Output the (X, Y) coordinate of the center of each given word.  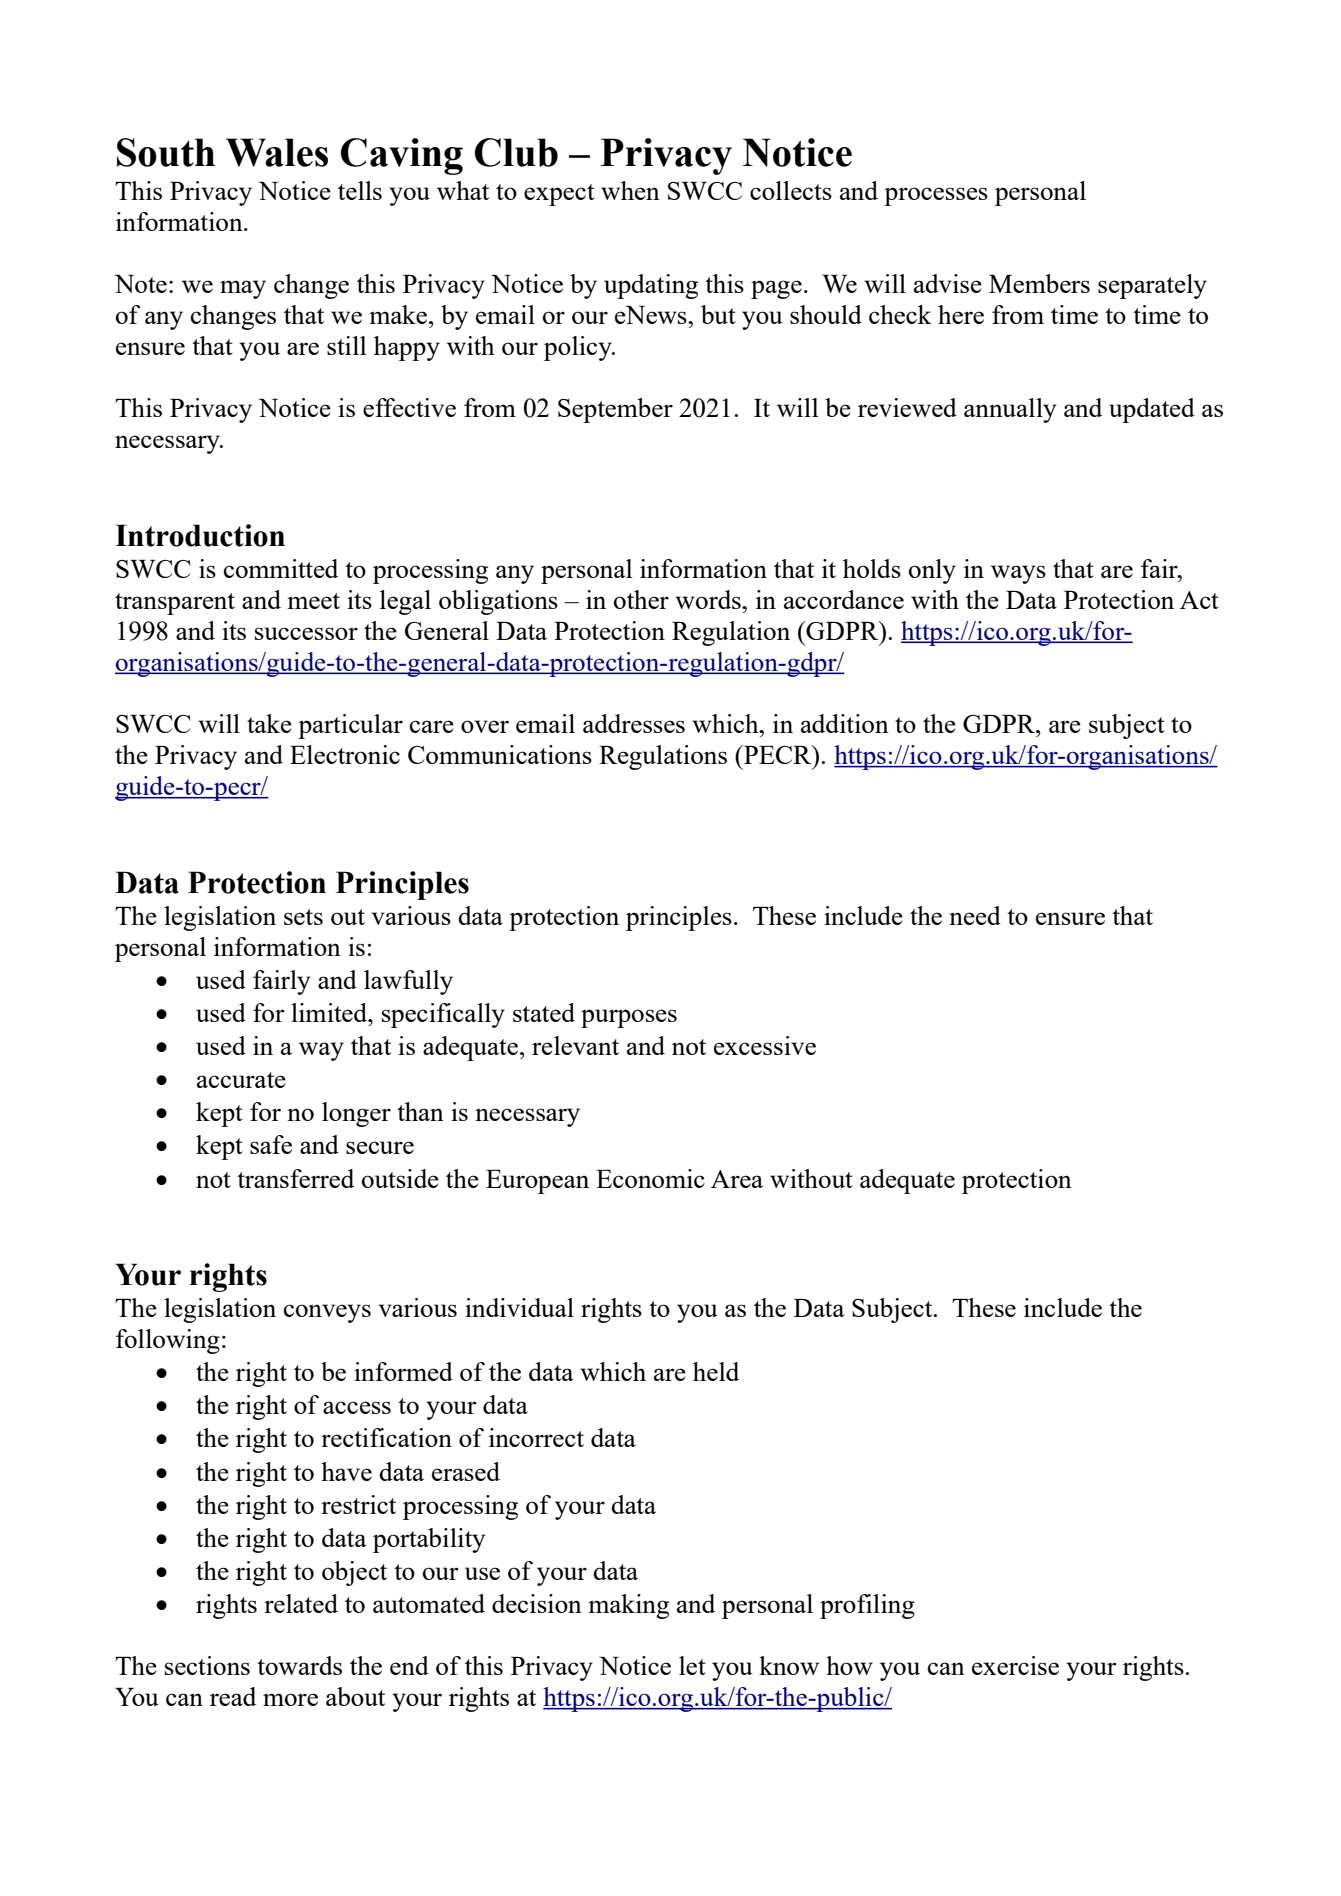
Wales (277, 152)
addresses (634, 723)
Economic (650, 1178)
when (630, 190)
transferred (295, 1178)
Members (1039, 283)
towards (299, 1665)
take (269, 723)
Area (737, 1179)
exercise (1015, 1665)
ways (1018, 574)
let (692, 1665)
